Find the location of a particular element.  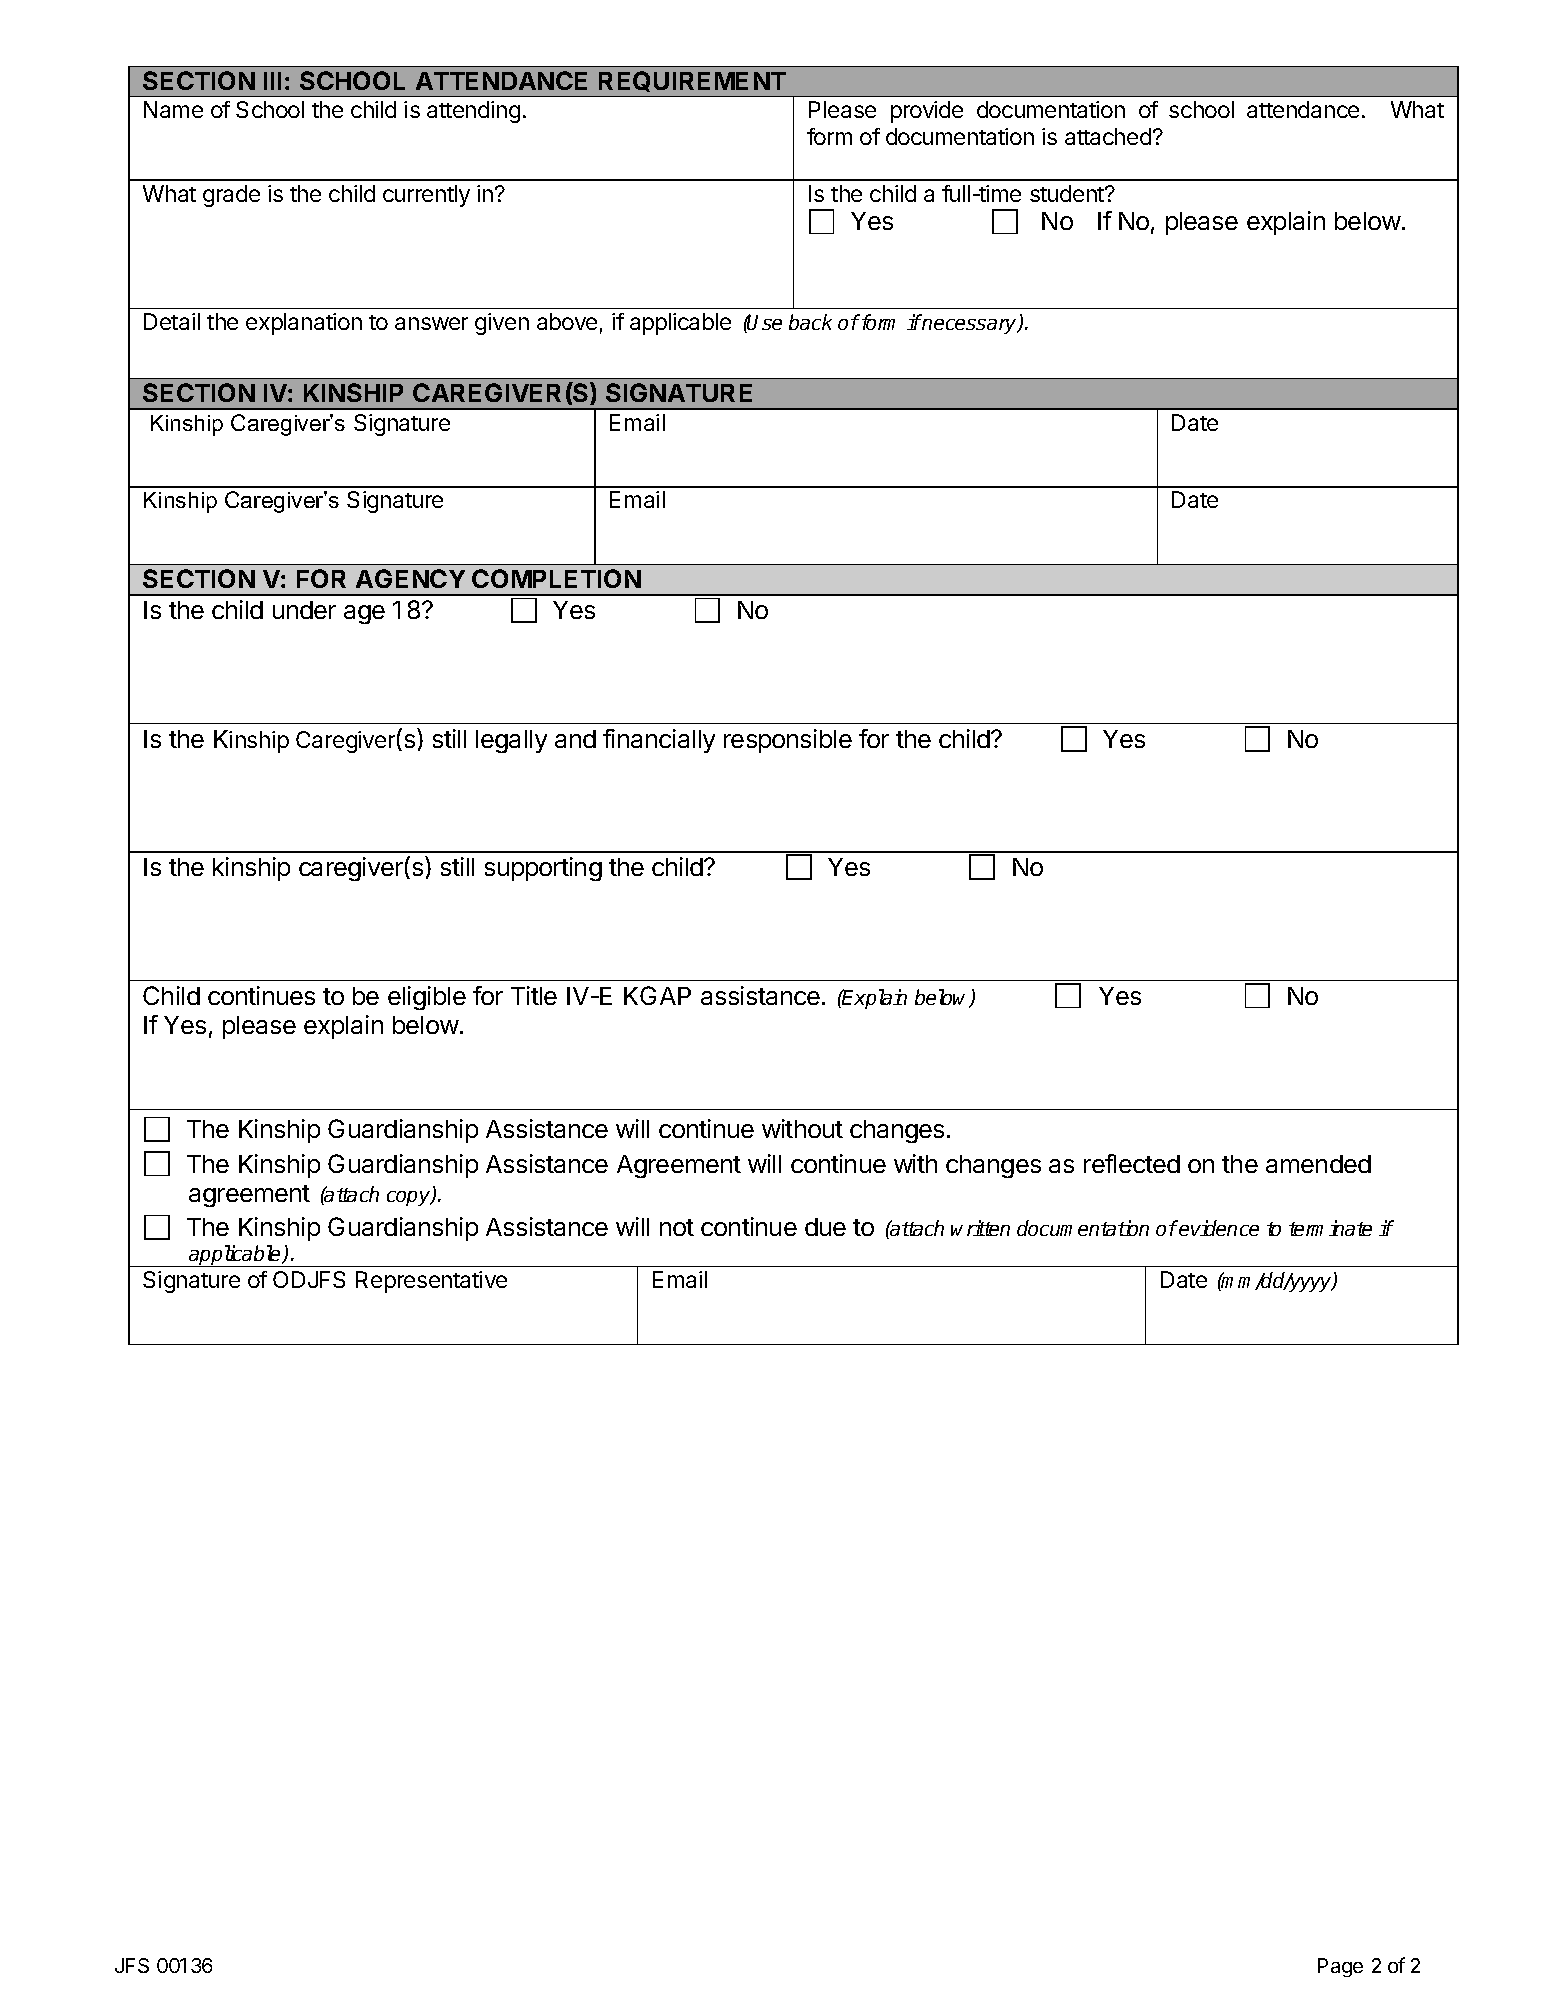

Representative is located at coordinates (431, 1282).
